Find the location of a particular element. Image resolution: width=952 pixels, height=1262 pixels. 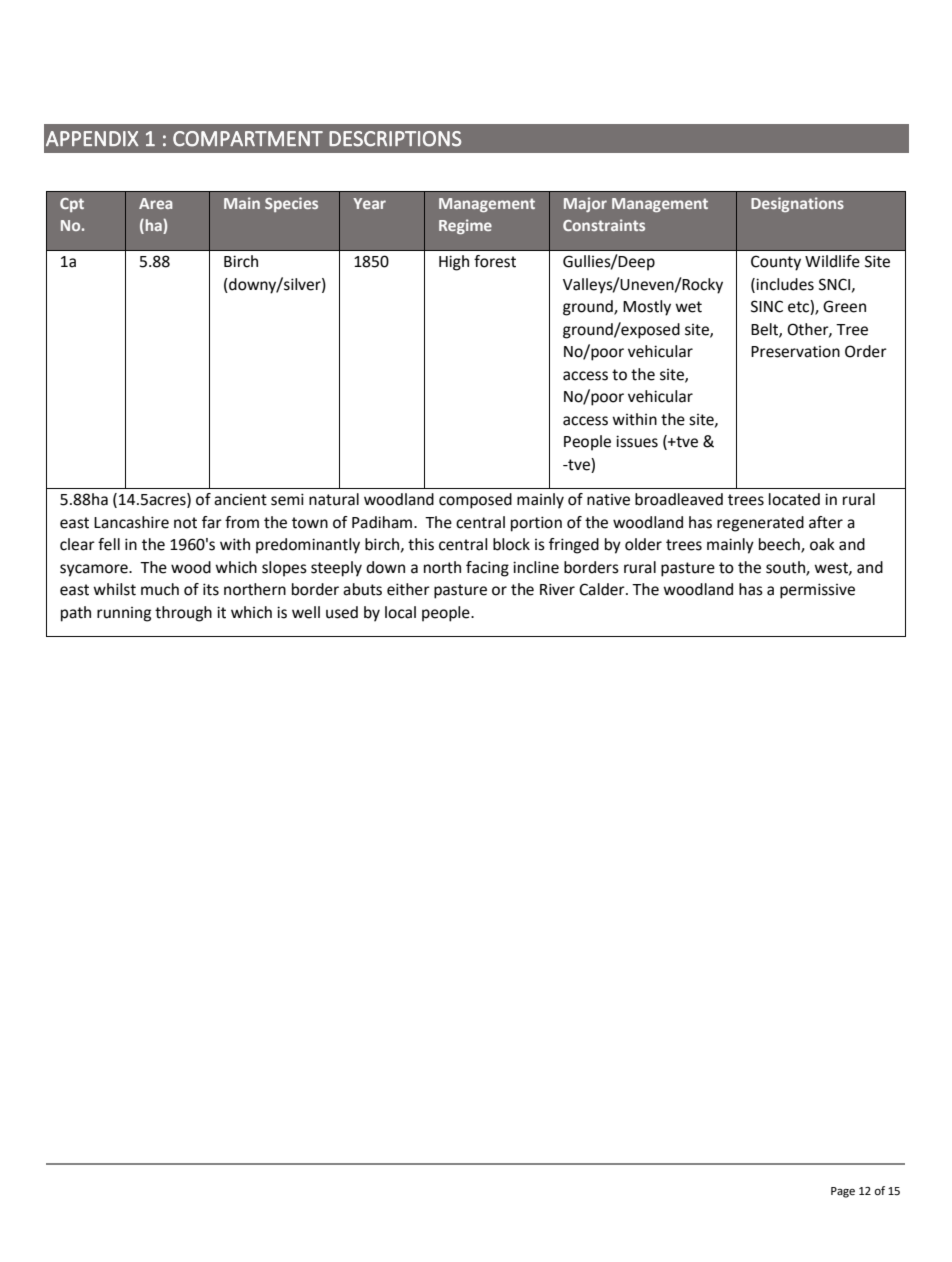

DESCRIPTIONS is located at coordinates (395, 139).
